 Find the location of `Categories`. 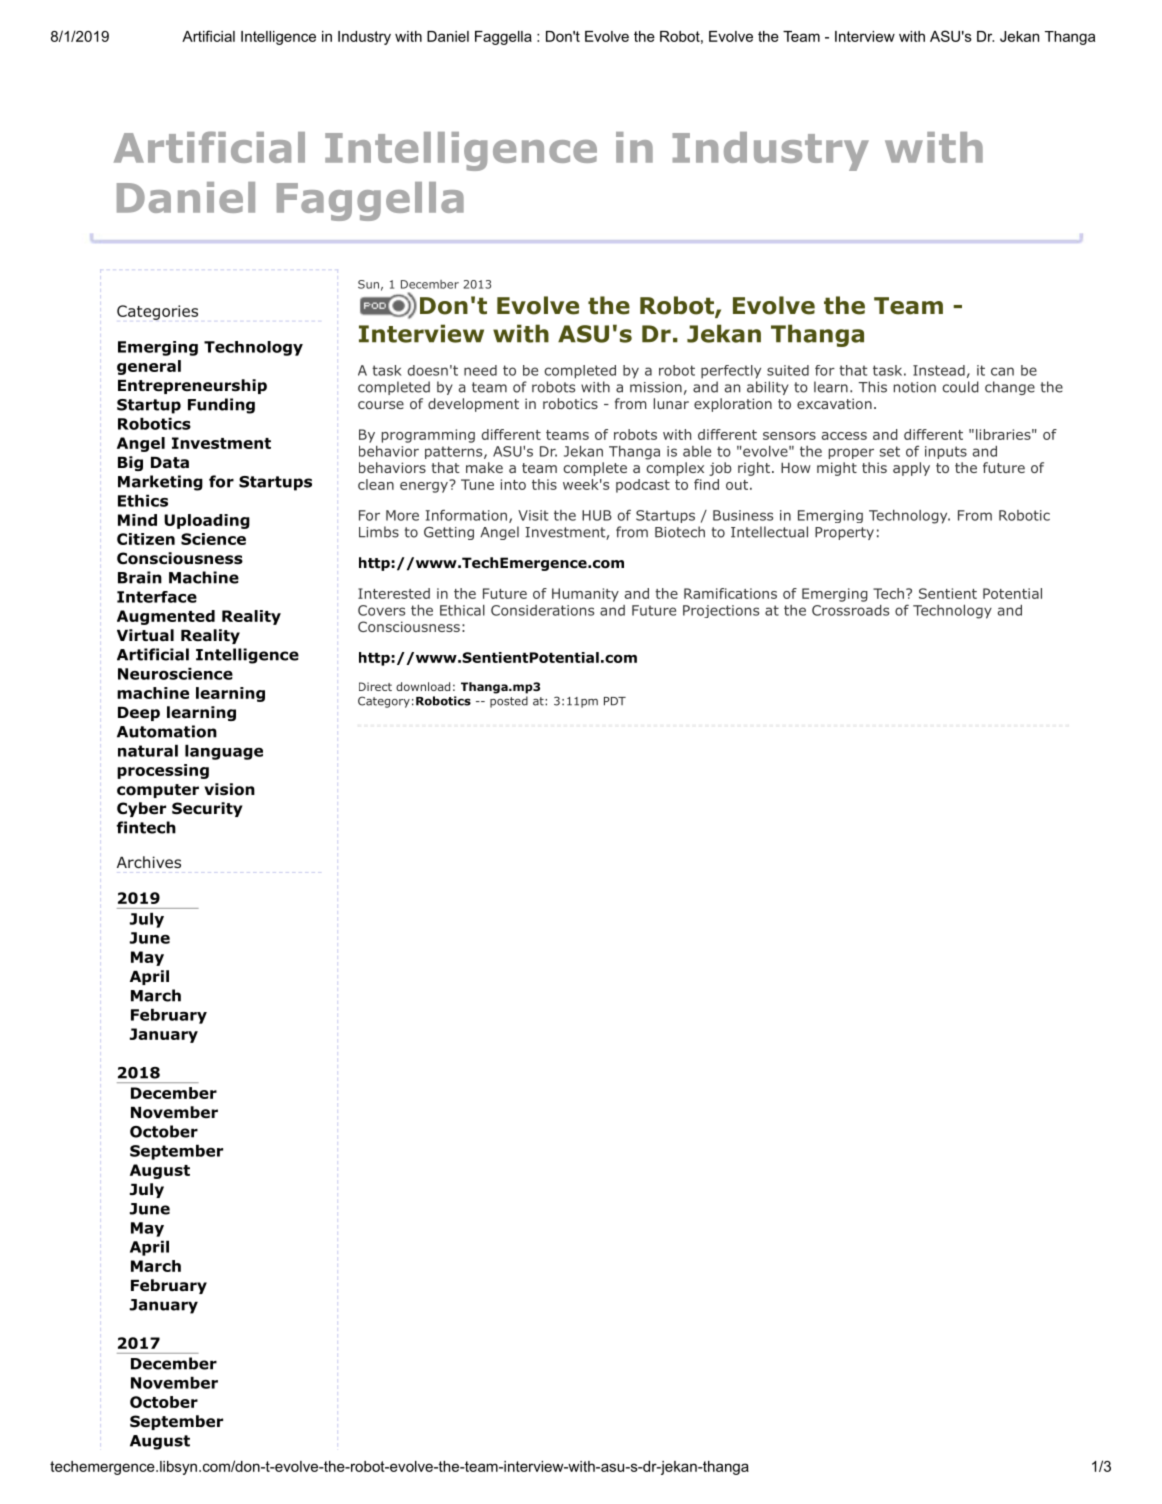

Categories is located at coordinates (157, 312).
